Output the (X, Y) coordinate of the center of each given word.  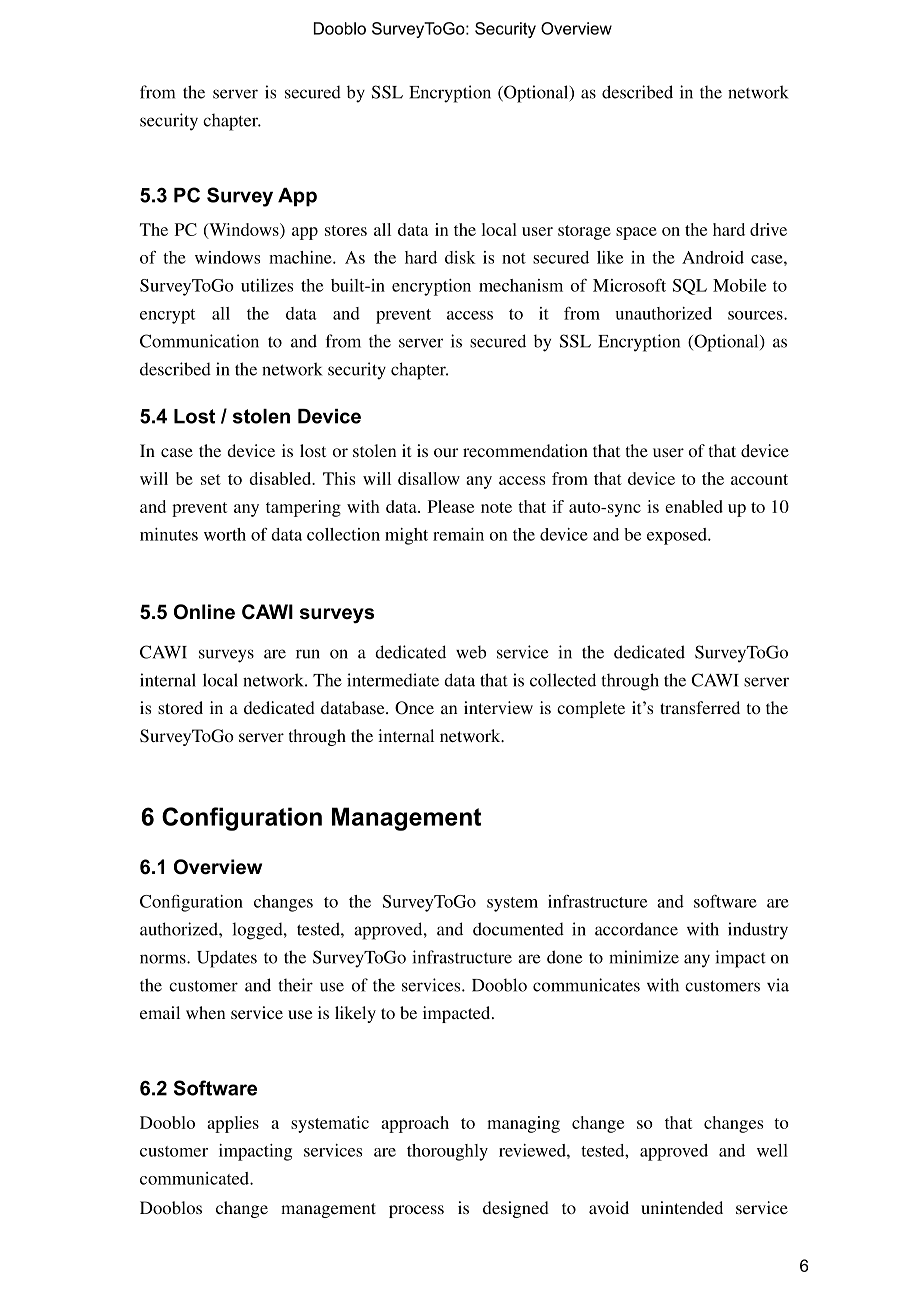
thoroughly (447, 1152)
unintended (682, 1207)
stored (180, 707)
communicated (195, 1178)
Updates (227, 959)
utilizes (267, 285)
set (211, 479)
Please (451, 506)
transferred (700, 707)
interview (498, 707)
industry (758, 931)
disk (460, 257)
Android (713, 257)
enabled (694, 506)
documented (518, 929)
